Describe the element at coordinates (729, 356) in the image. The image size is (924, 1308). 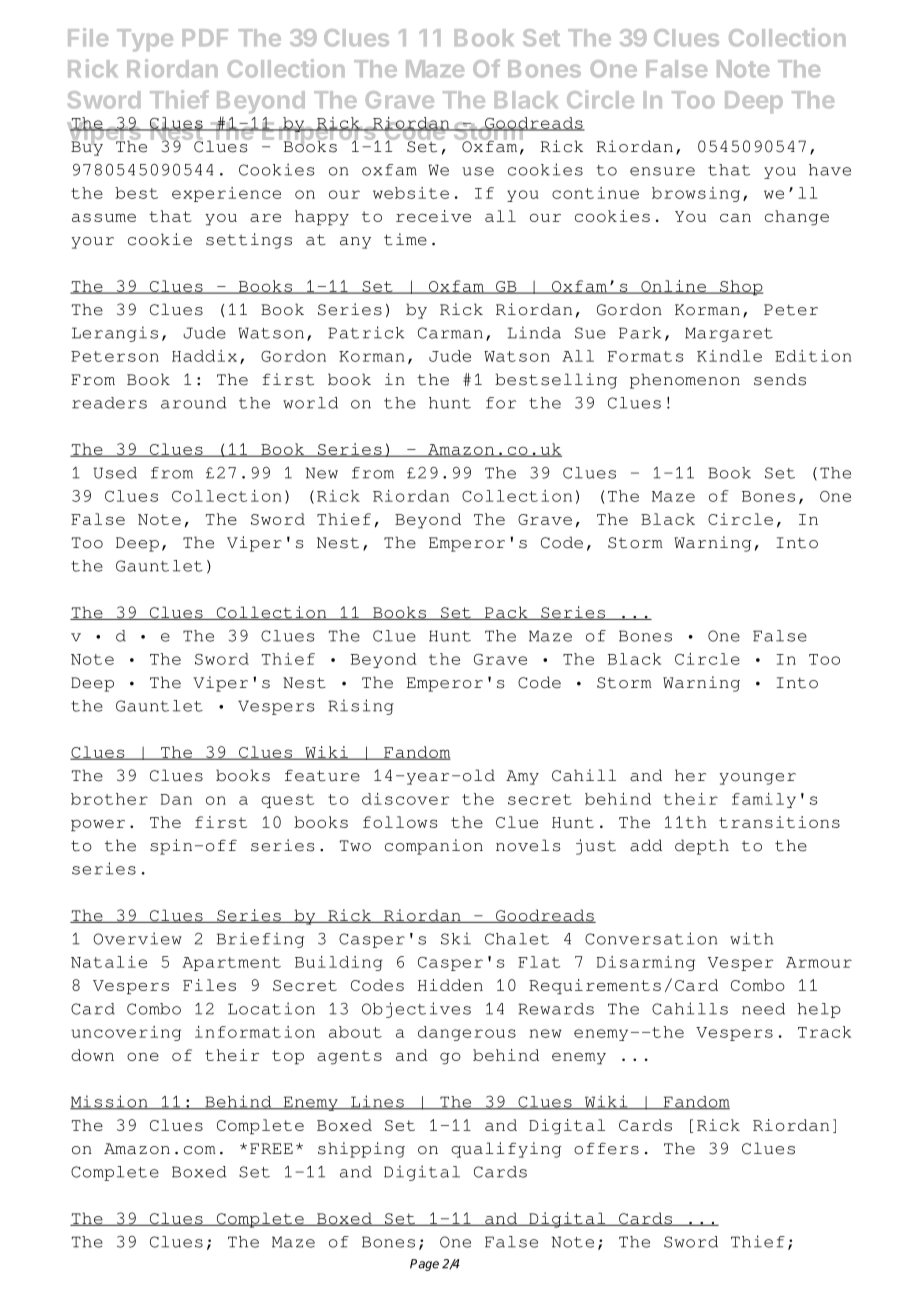
I see `Kindle` at that location.
